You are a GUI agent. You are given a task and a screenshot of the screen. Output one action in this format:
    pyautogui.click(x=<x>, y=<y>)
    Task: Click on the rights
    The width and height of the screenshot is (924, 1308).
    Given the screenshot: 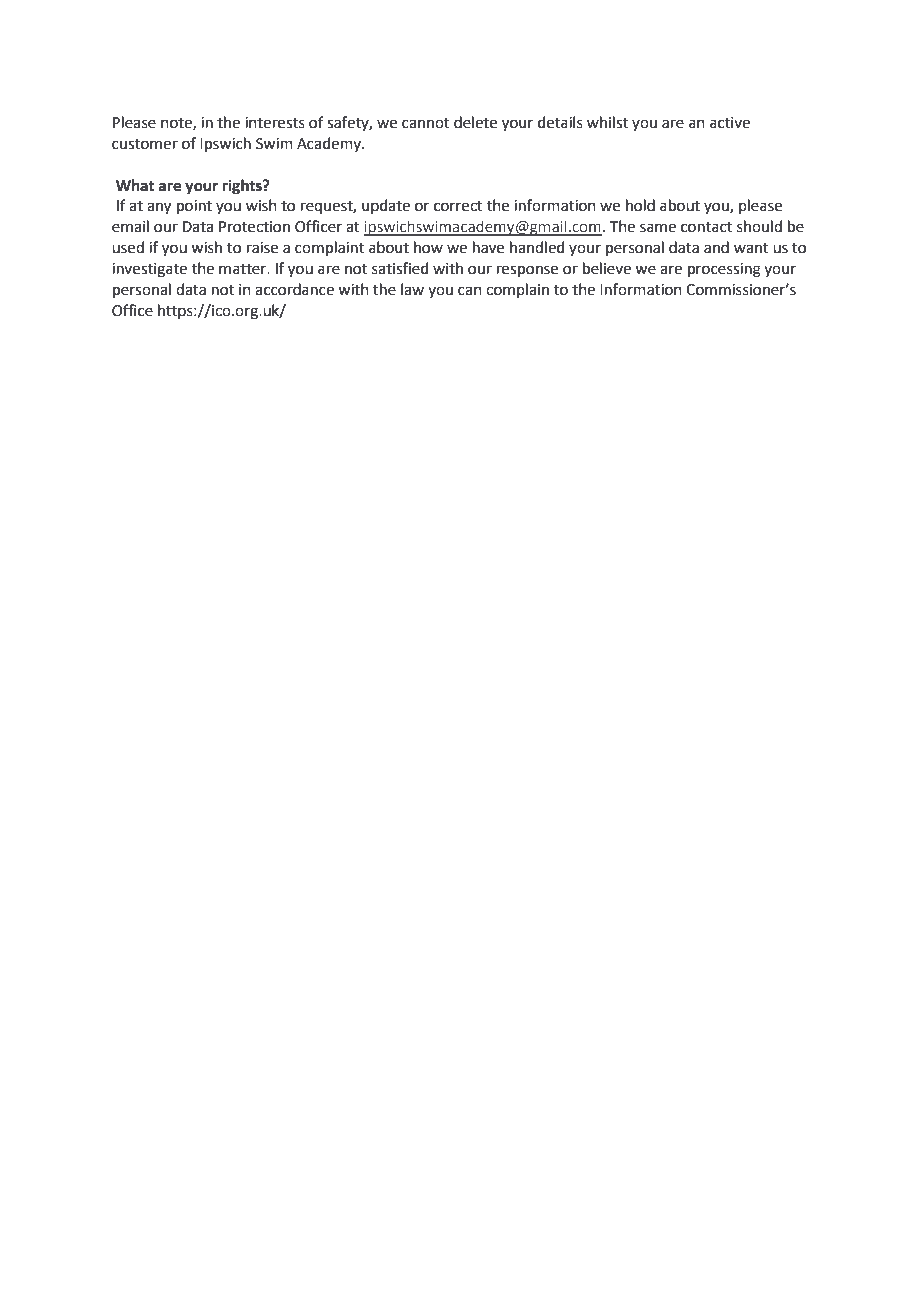 What is the action you would take?
    pyautogui.click(x=243, y=187)
